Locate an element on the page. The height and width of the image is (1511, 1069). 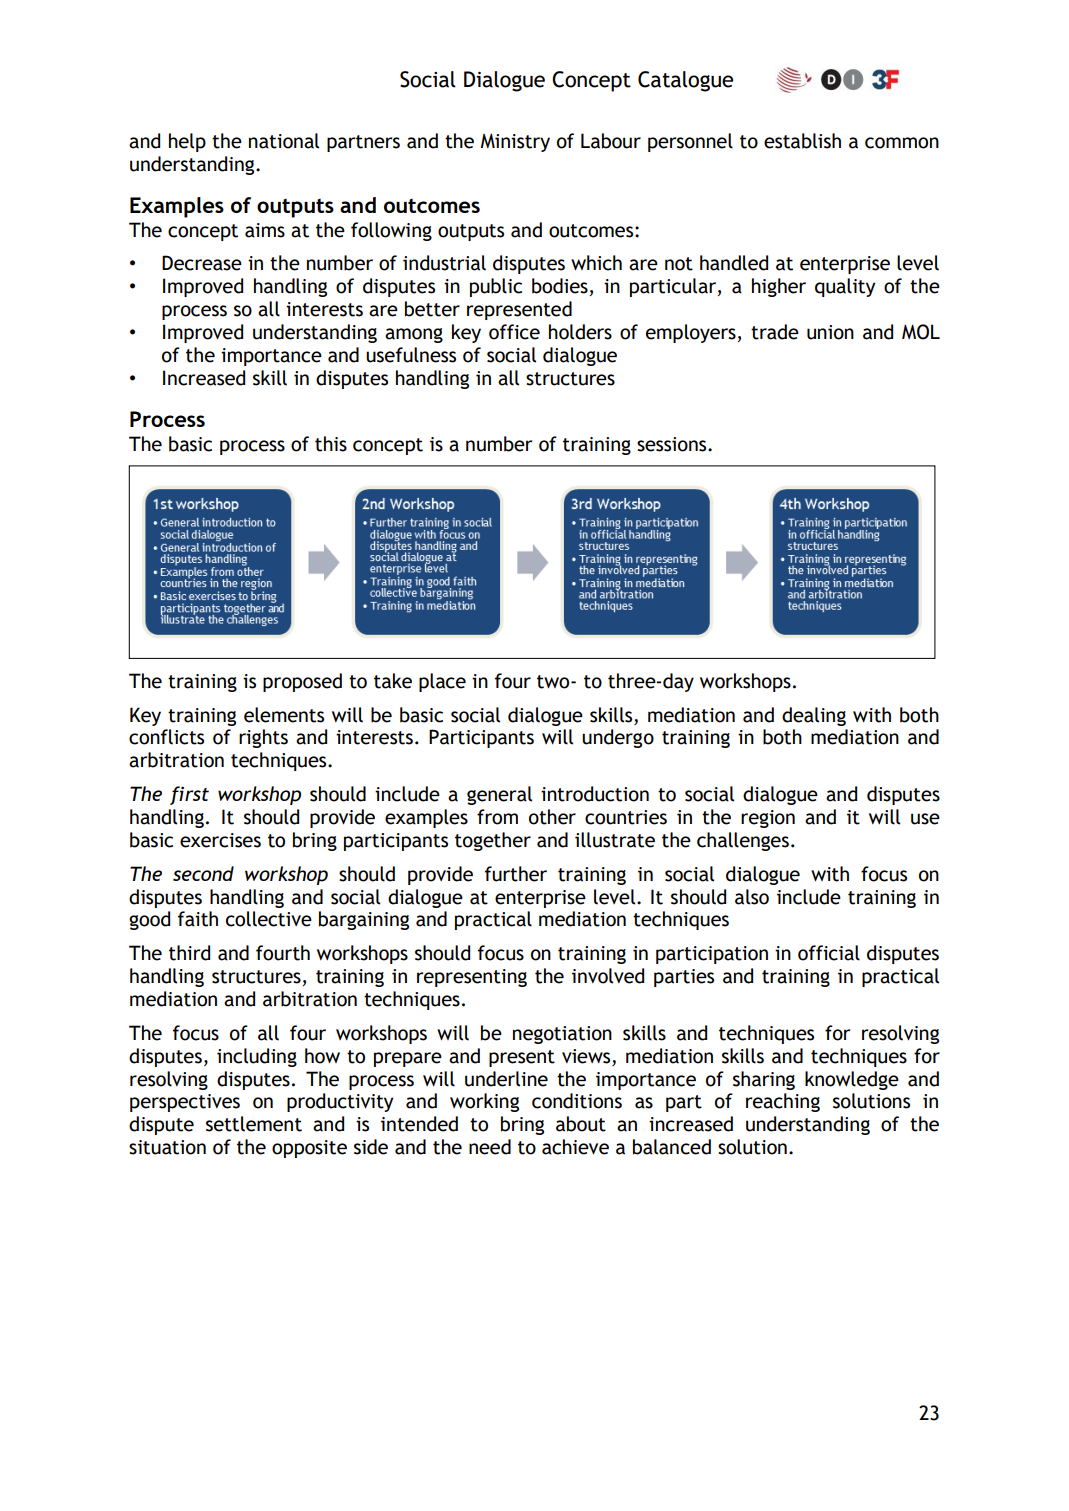
general is located at coordinates (499, 795).
